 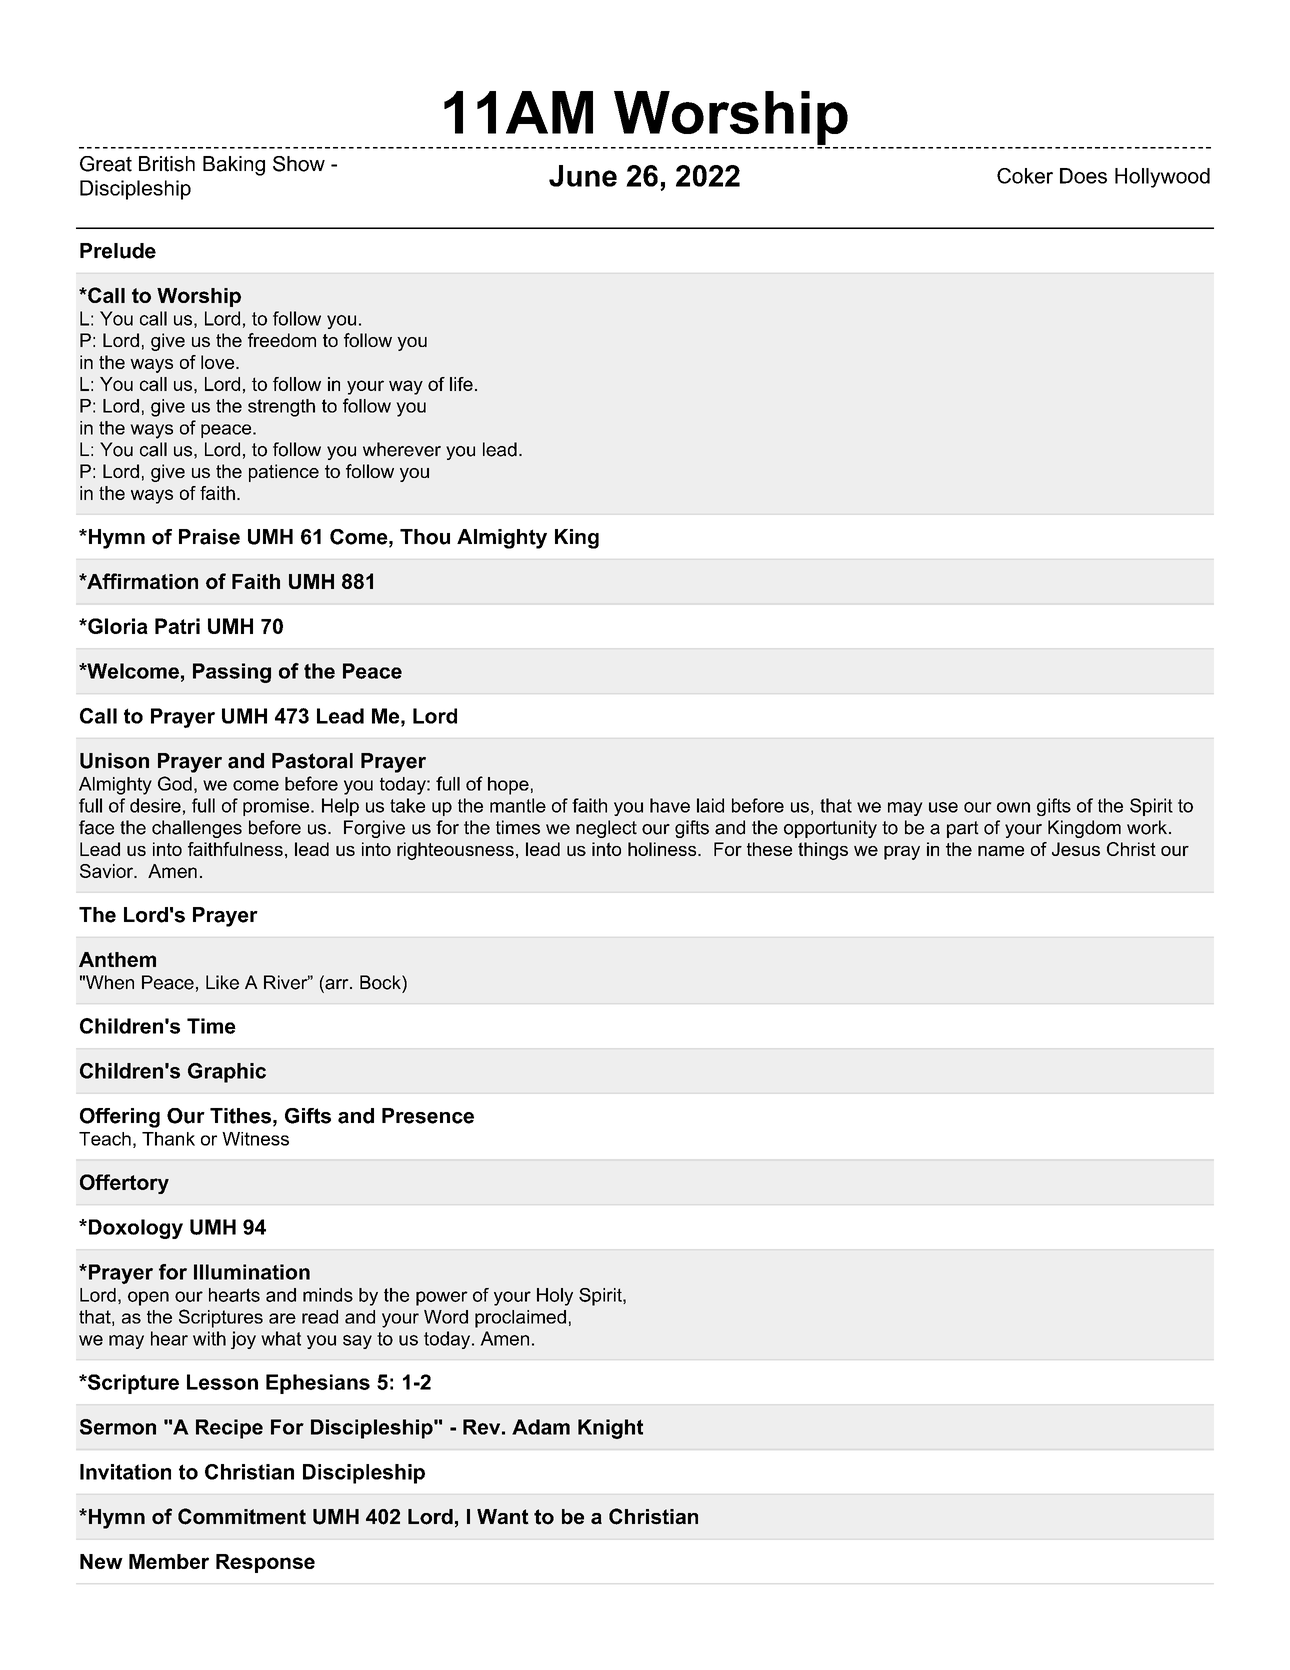 I want to click on own, so click(x=1013, y=807).
